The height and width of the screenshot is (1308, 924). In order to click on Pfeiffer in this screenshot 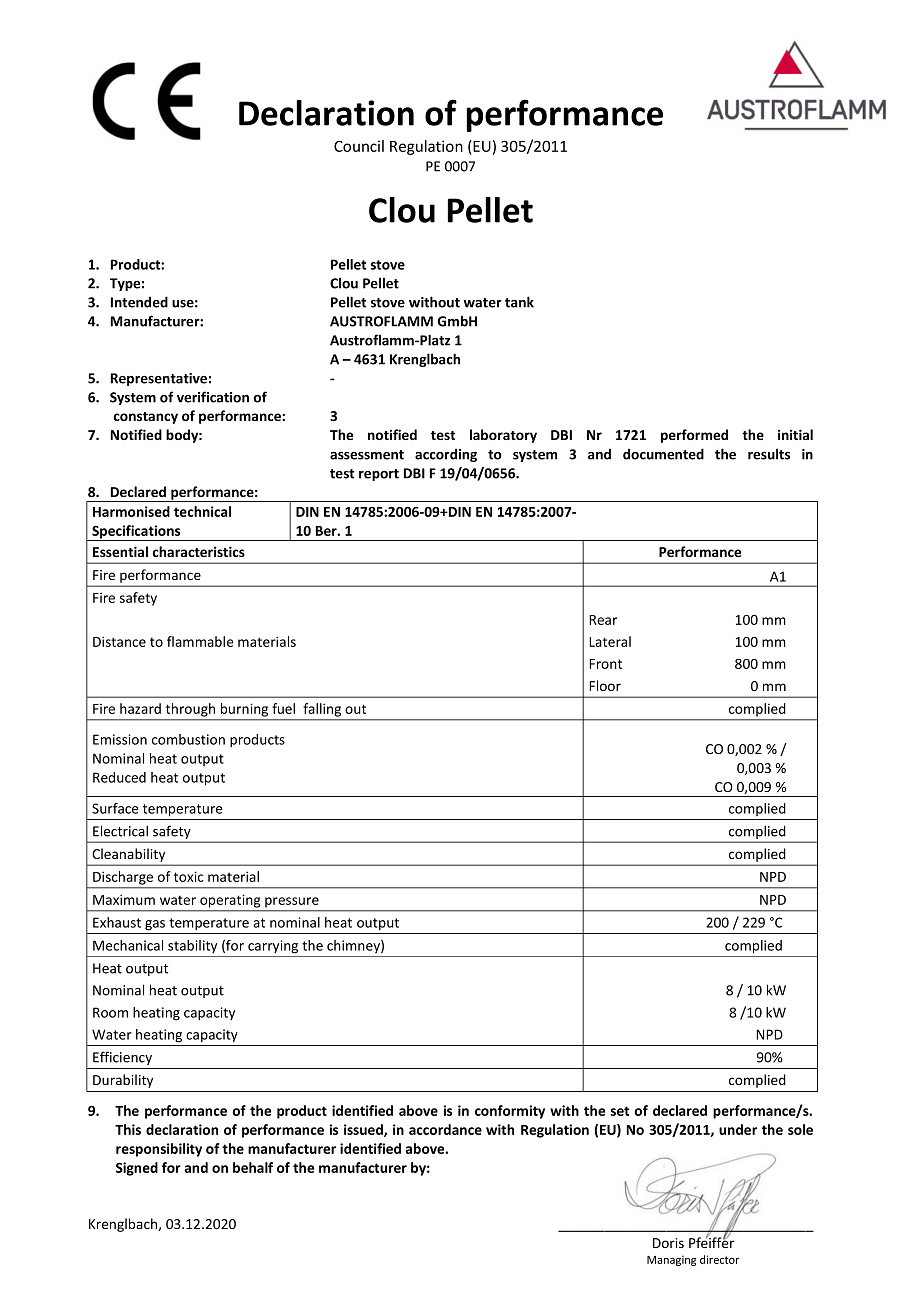, I will do `click(711, 1241)`.
